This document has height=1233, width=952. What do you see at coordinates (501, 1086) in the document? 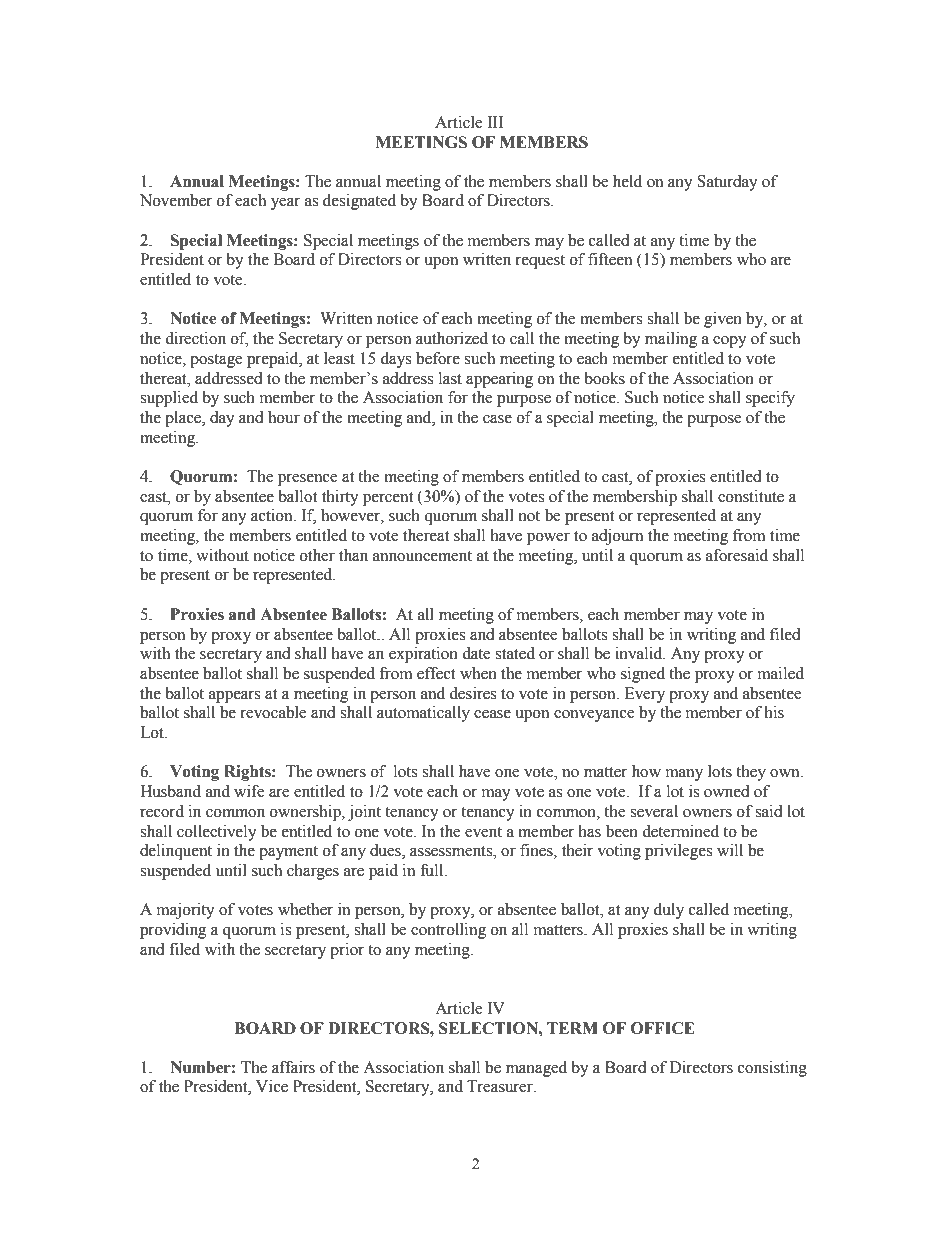
I see `Treasurer` at bounding box center [501, 1086].
